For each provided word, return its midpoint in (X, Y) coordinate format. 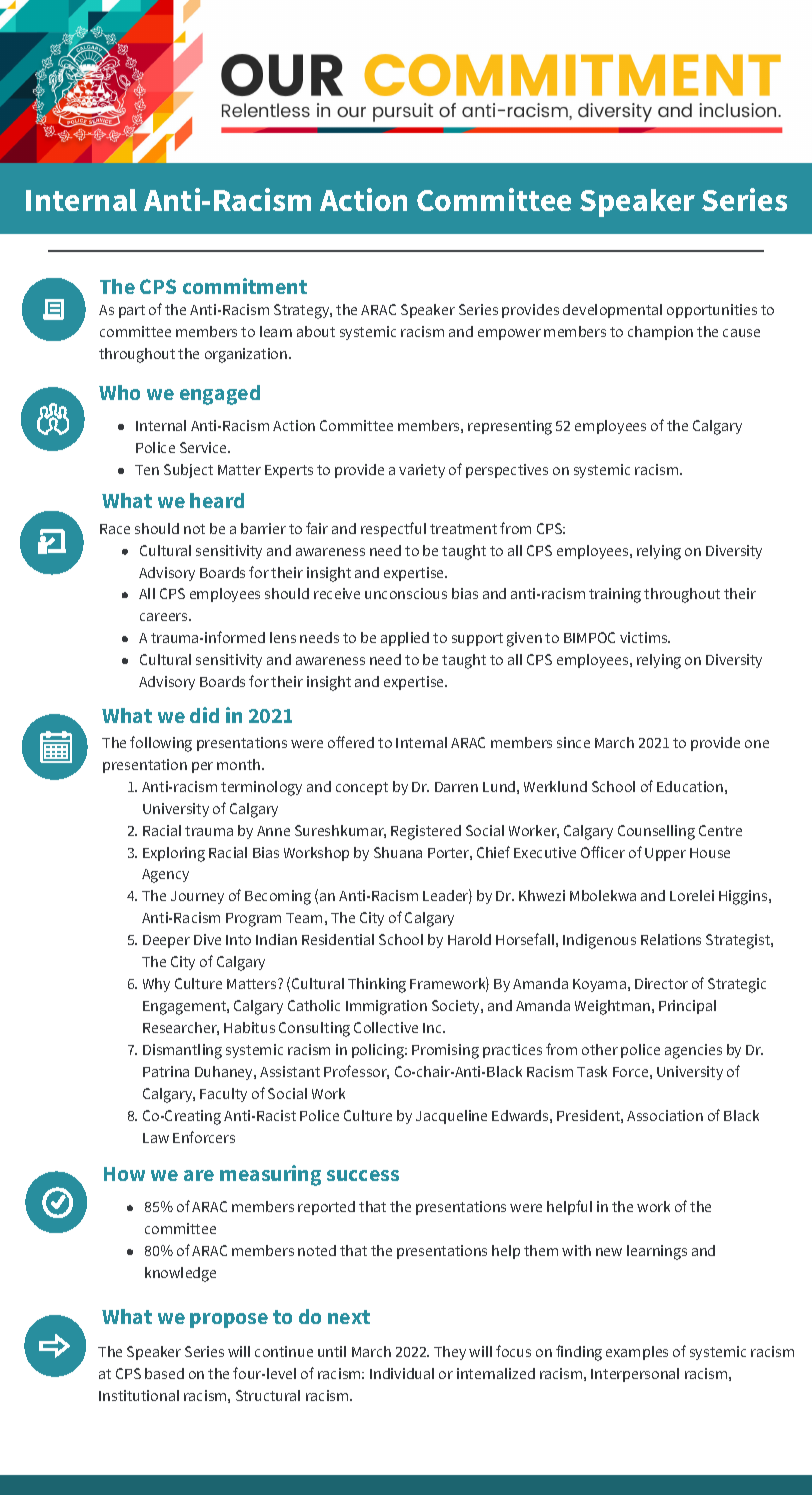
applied (405, 639)
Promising (445, 1051)
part (132, 311)
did (204, 715)
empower (509, 334)
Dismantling (182, 1051)
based (164, 1373)
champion (660, 333)
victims (645, 637)
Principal (687, 1007)
